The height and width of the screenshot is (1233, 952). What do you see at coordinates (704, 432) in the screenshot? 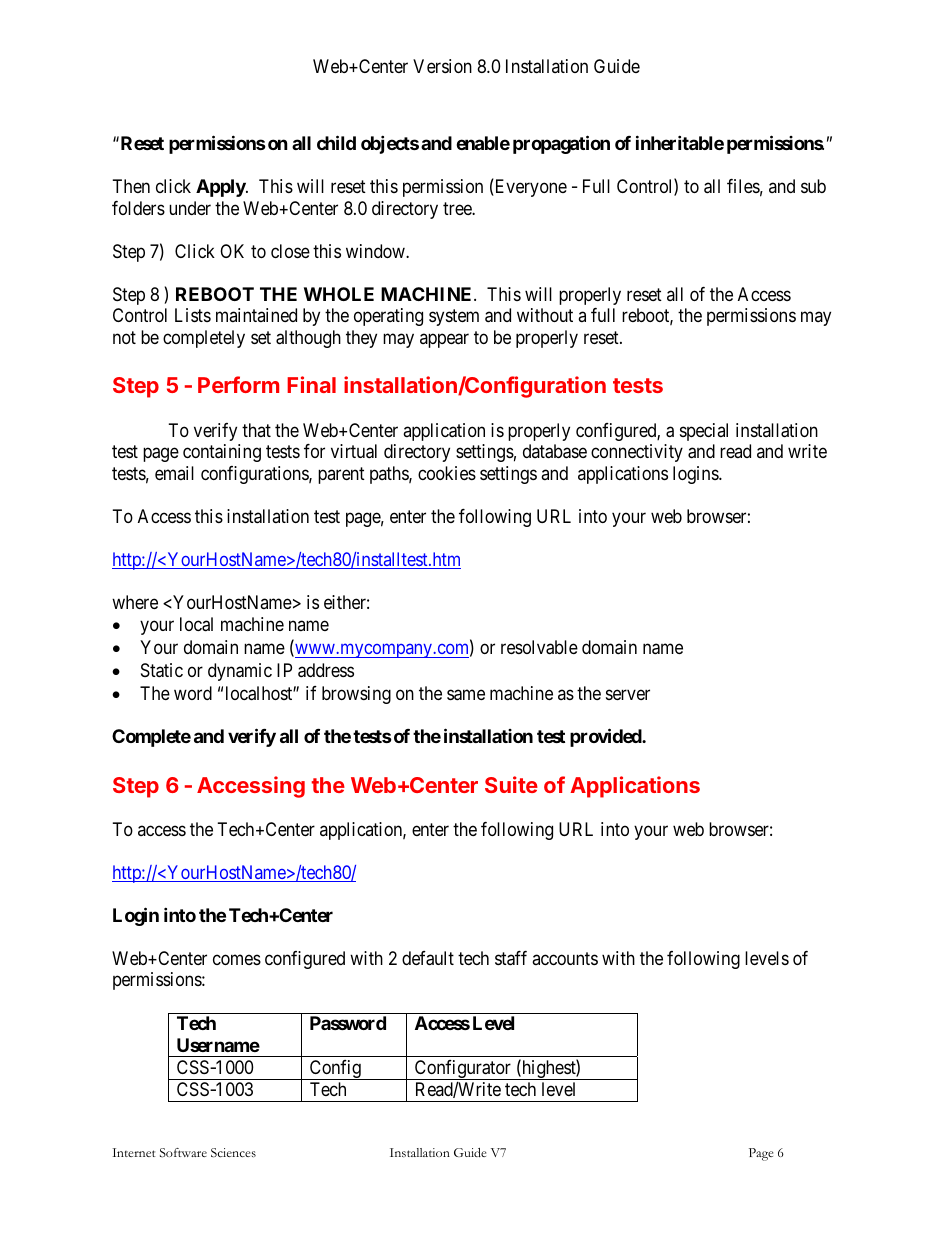
I see `special` at bounding box center [704, 432].
